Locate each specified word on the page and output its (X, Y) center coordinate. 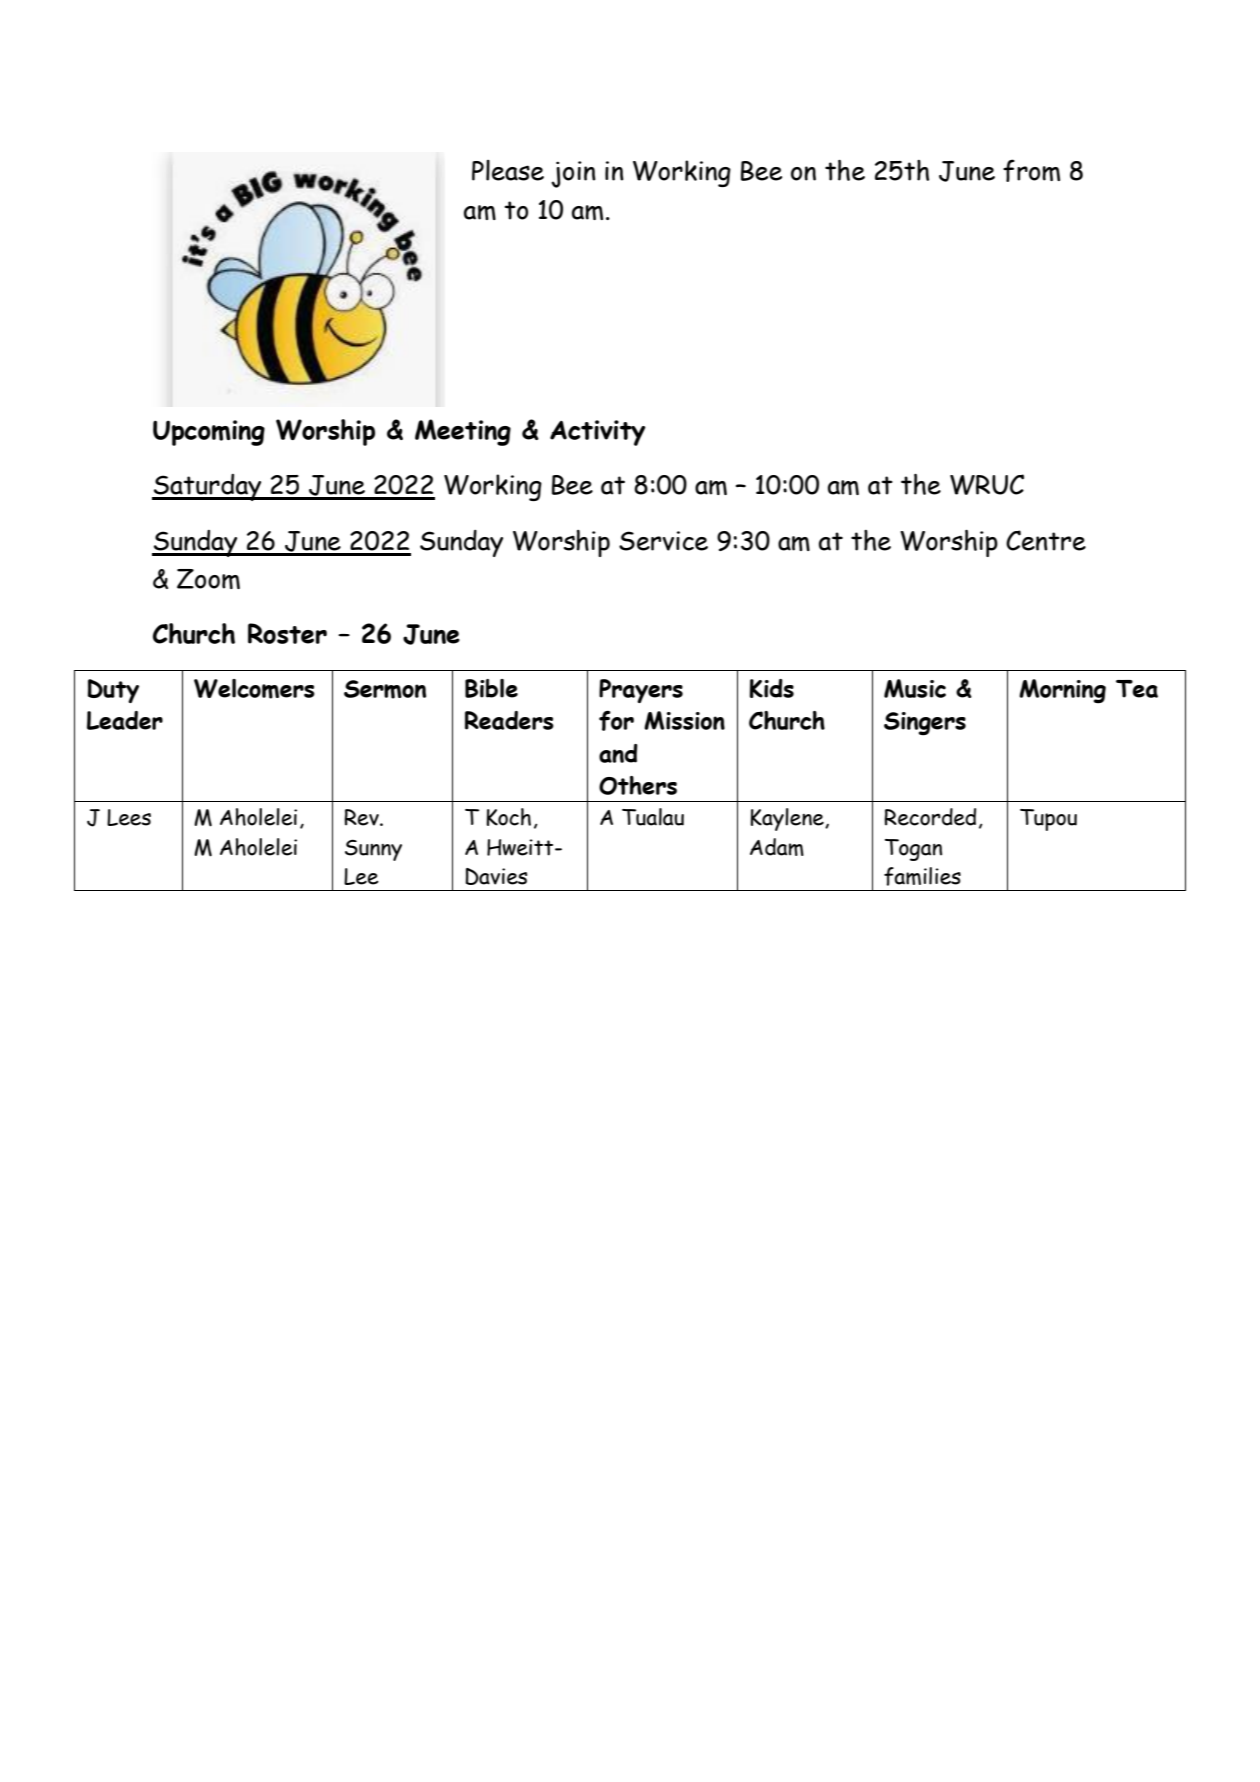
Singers (925, 724)
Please (508, 170)
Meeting (463, 432)
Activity (598, 433)
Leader (125, 720)
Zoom (208, 579)
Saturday (208, 487)
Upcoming (209, 433)
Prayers (641, 691)
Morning (1062, 691)
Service (663, 541)
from (1031, 170)
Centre (1046, 540)
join (573, 174)
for (616, 721)
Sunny (373, 850)
